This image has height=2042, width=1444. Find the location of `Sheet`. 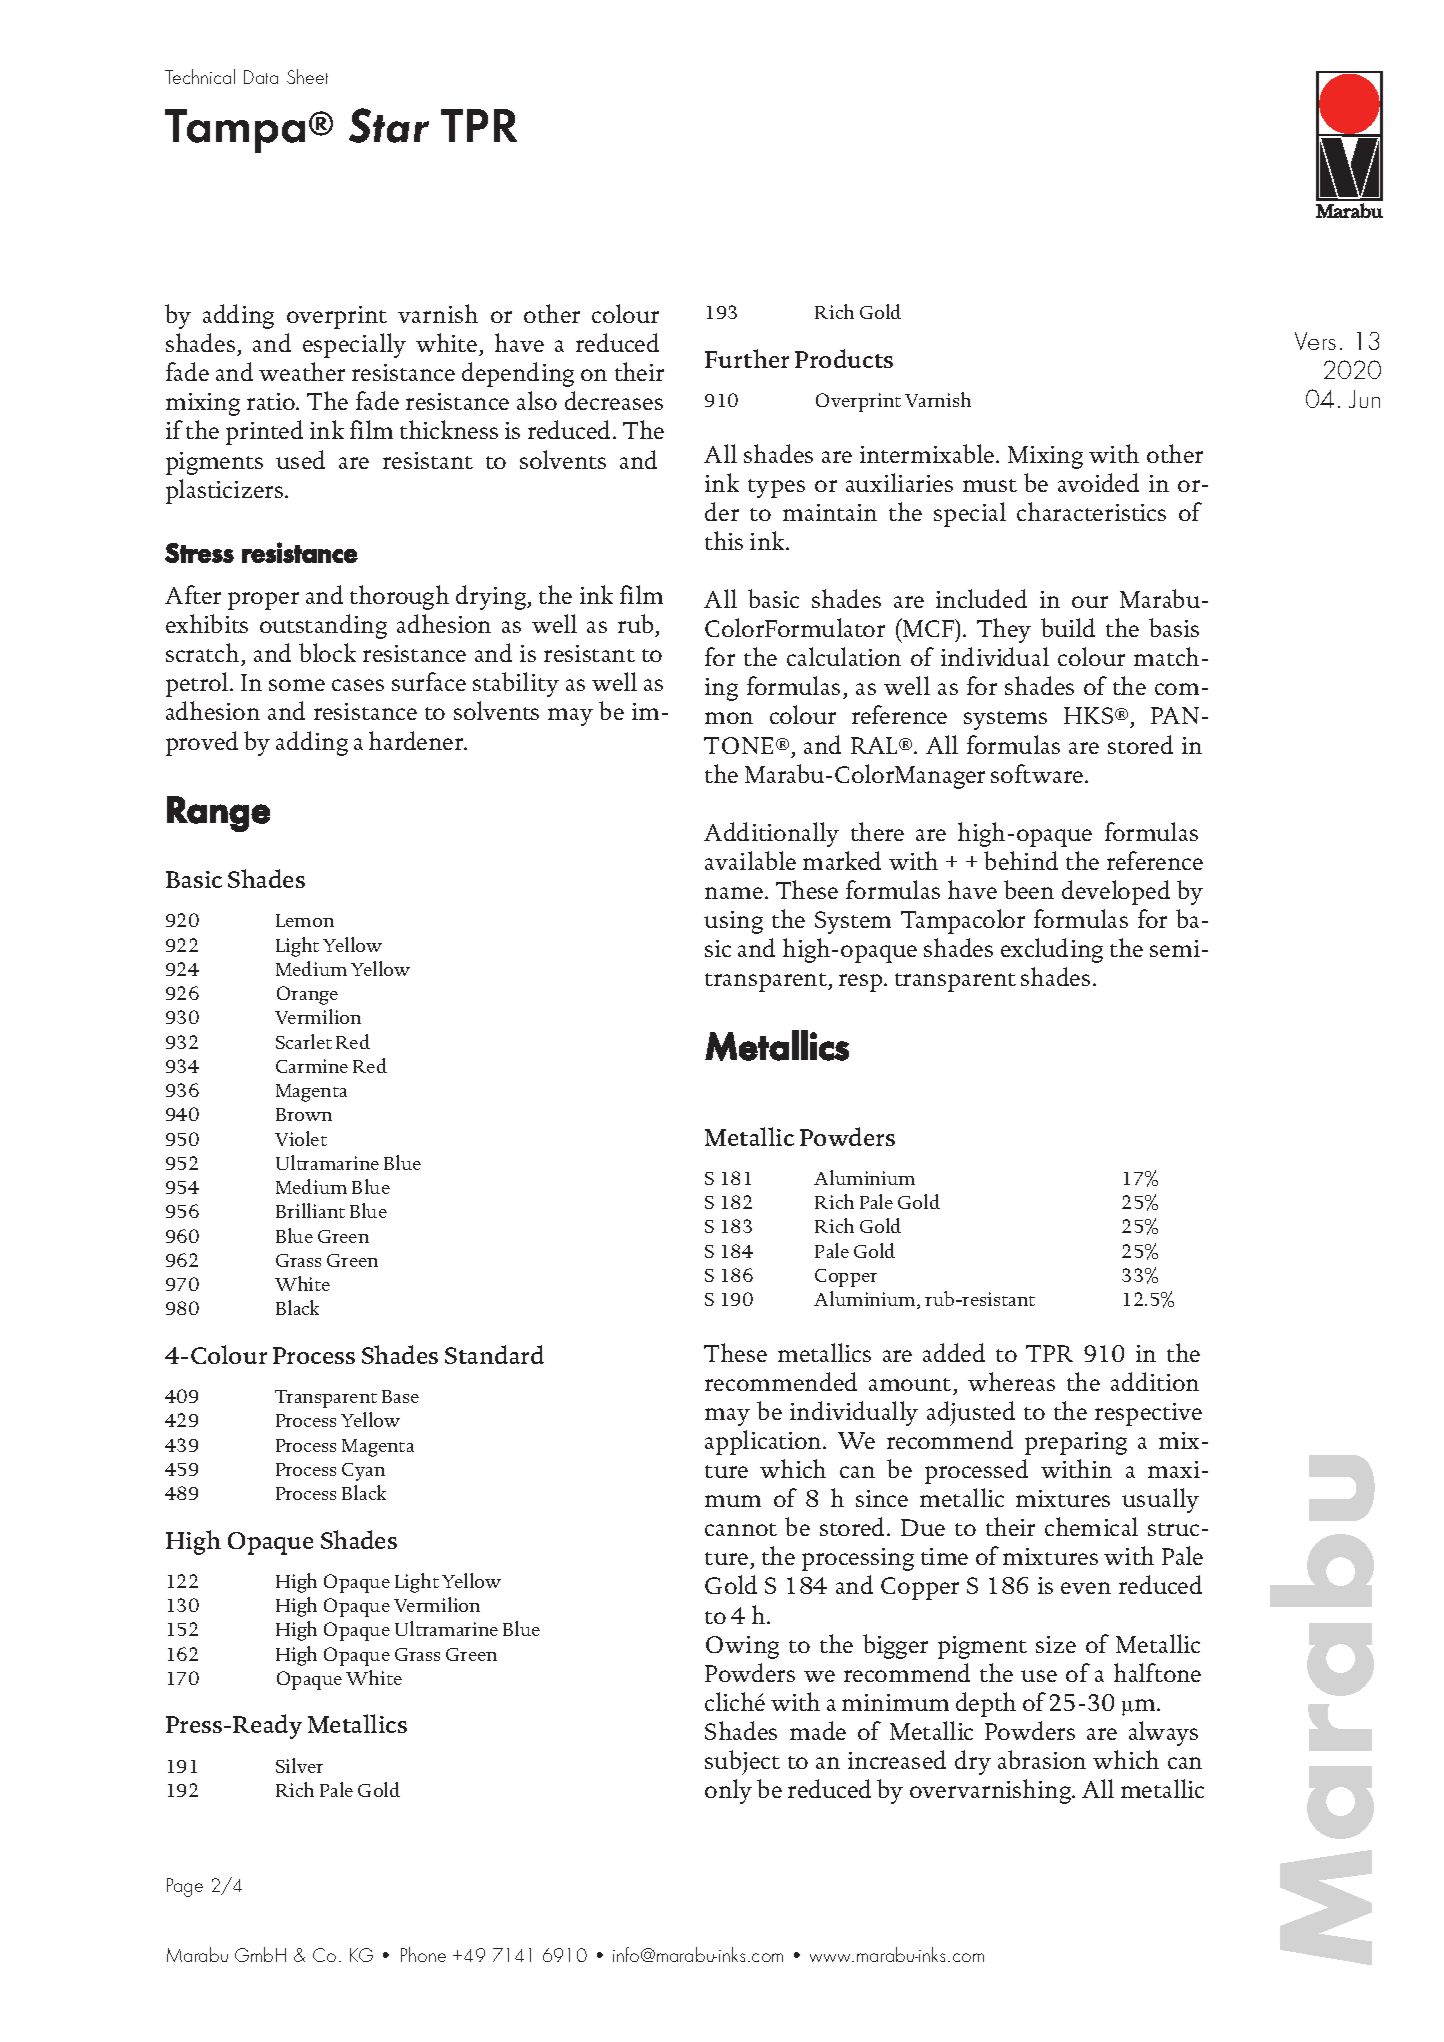

Sheet is located at coordinates (307, 76).
